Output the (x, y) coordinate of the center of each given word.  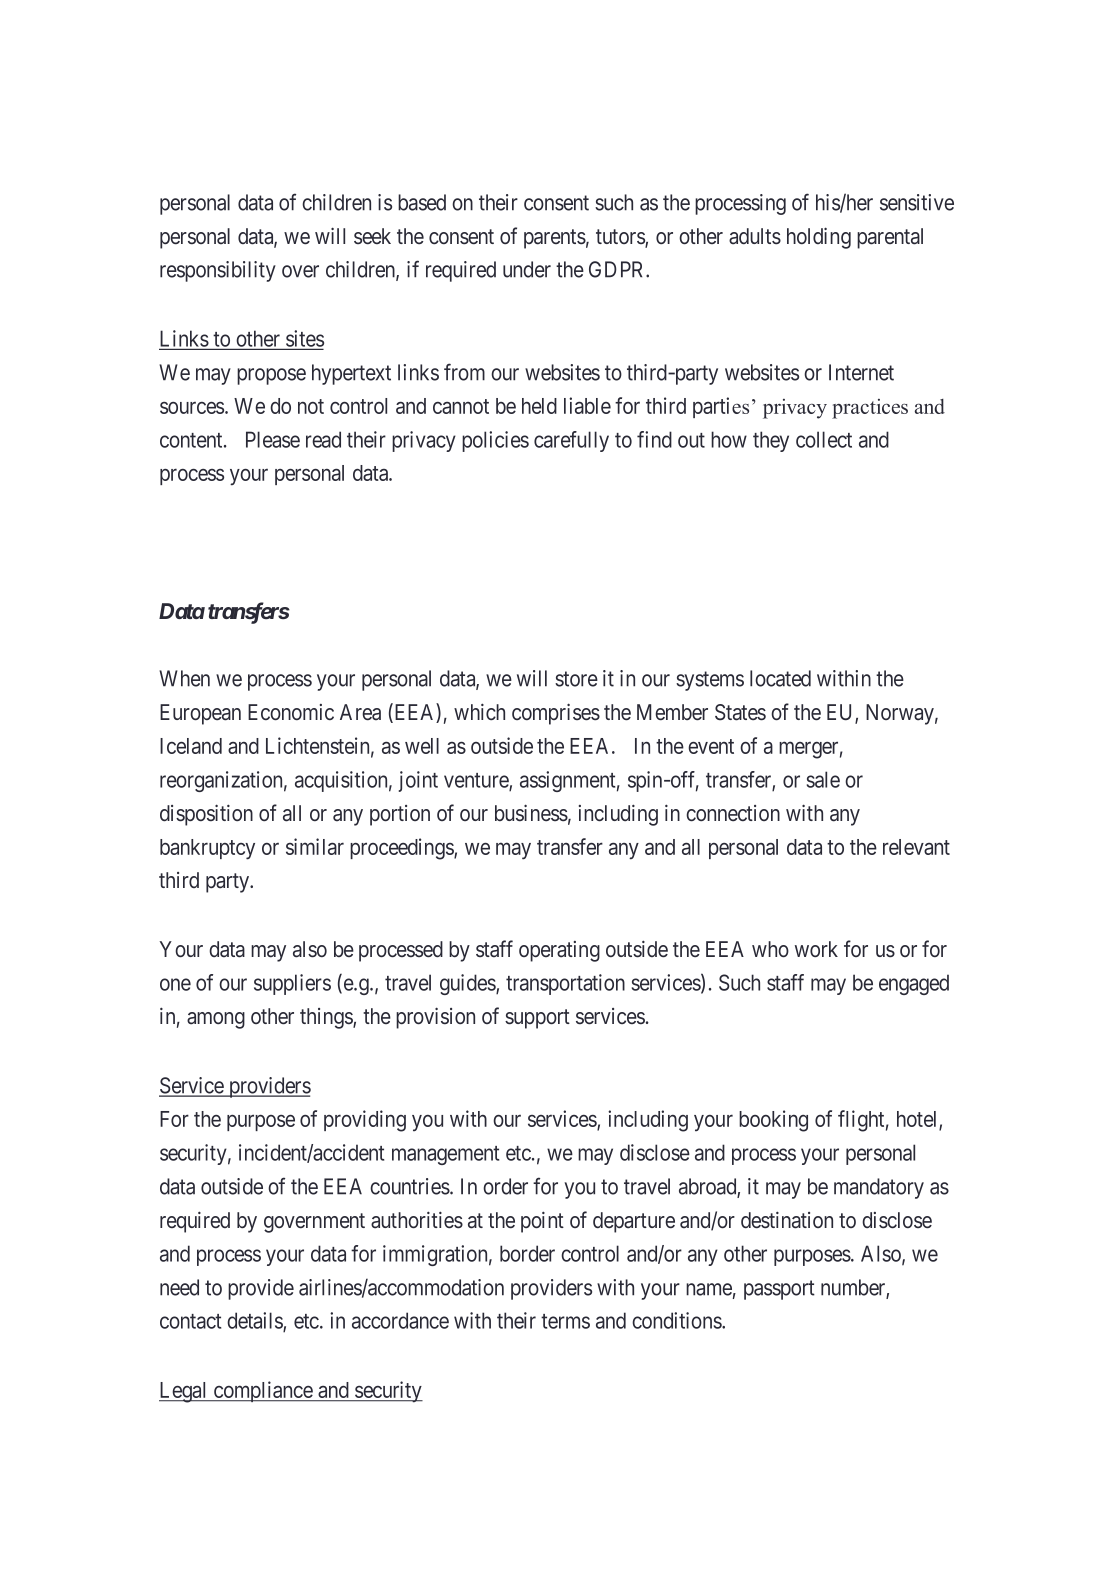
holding (819, 238)
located (780, 678)
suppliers (292, 984)
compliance (262, 1391)
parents (555, 239)
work (816, 949)
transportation (565, 984)
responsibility (218, 271)
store (576, 679)
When (184, 678)
